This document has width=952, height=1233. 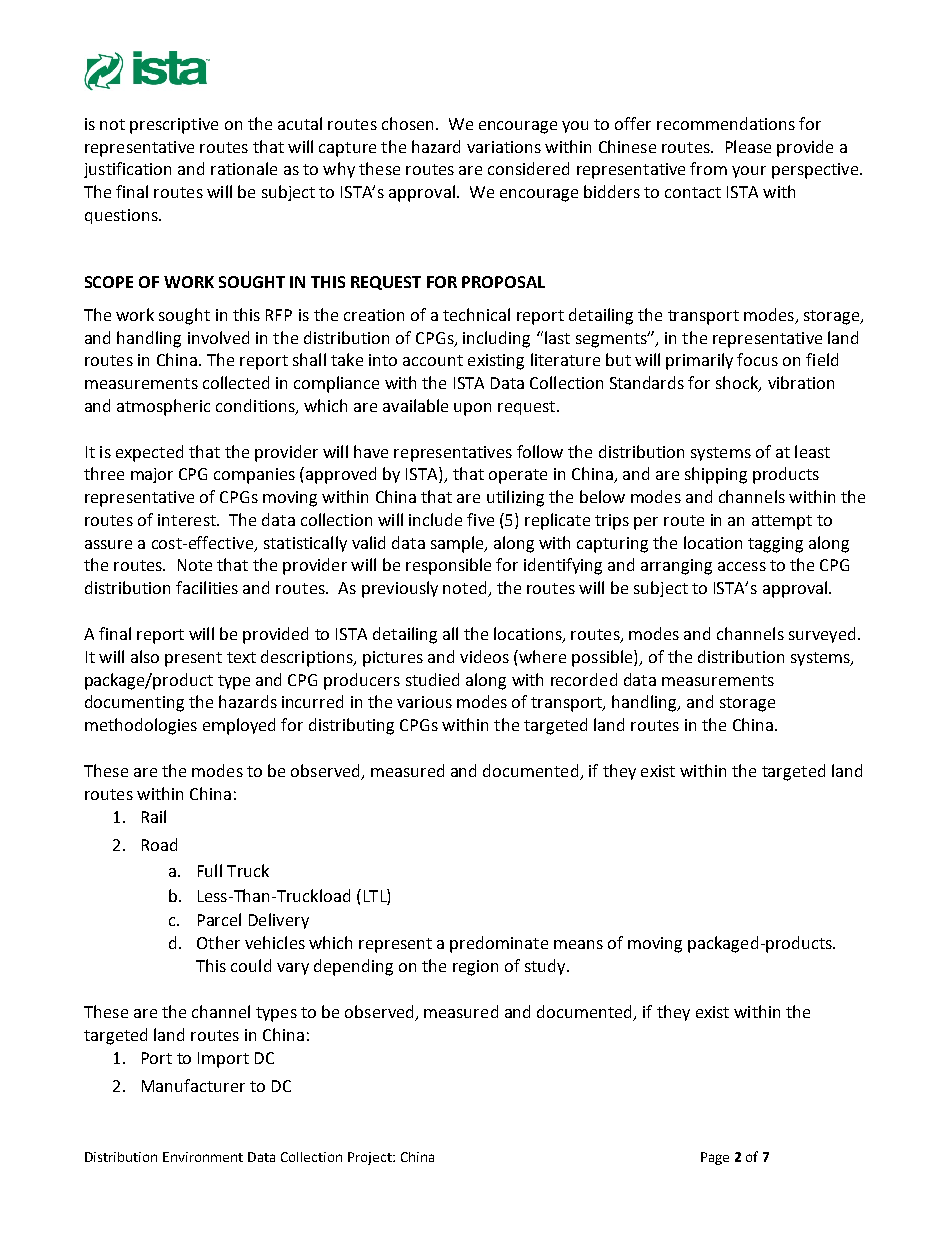 I want to click on videos, so click(x=484, y=656).
